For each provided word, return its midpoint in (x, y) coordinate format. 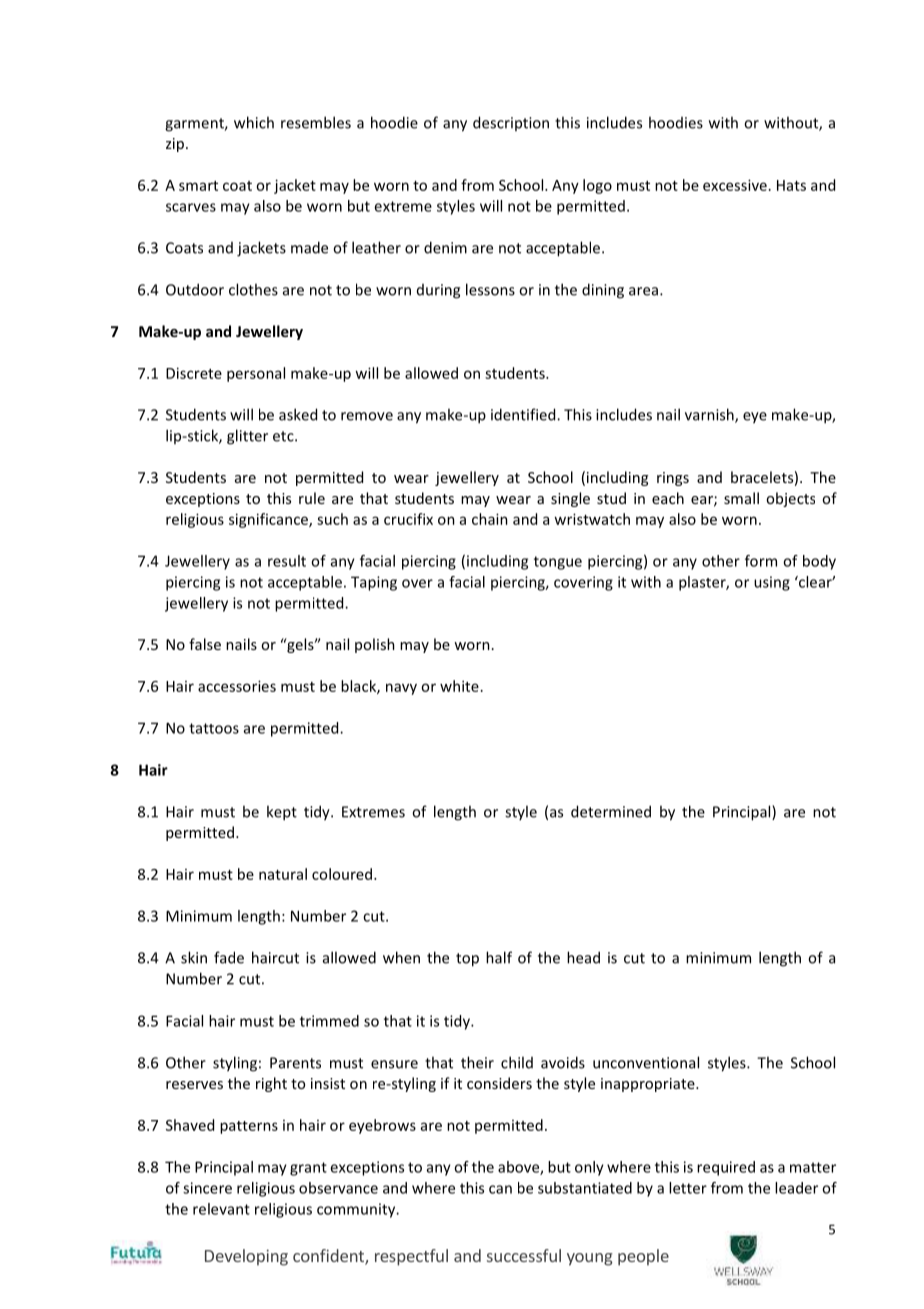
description (511, 123)
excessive (735, 185)
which (254, 122)
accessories (237, 686)
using (772, 583)
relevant (221, 1209)
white (459, 686)
